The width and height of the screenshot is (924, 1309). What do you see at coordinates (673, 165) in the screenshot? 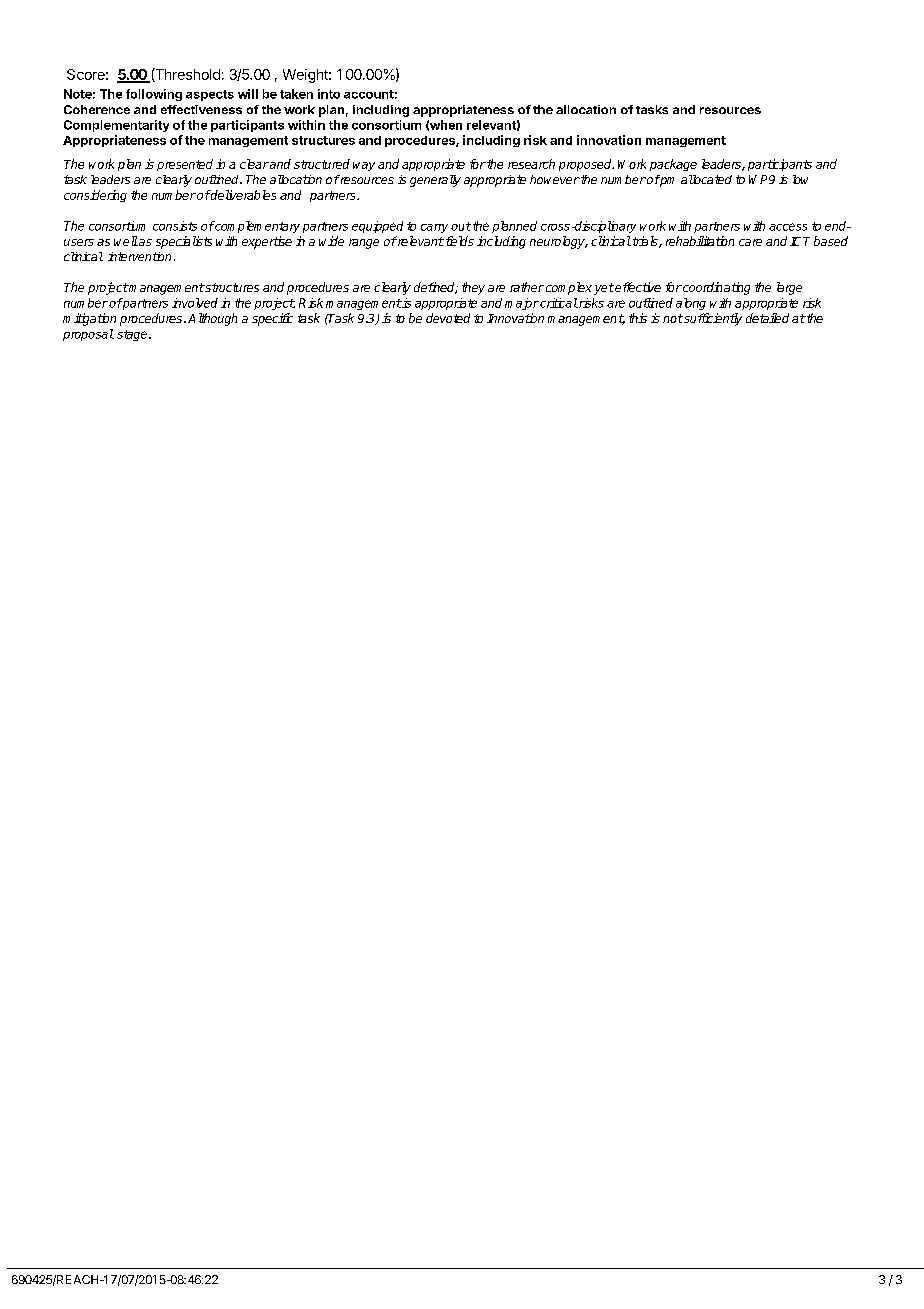
I see `package` at bounding box center [673, 165].
